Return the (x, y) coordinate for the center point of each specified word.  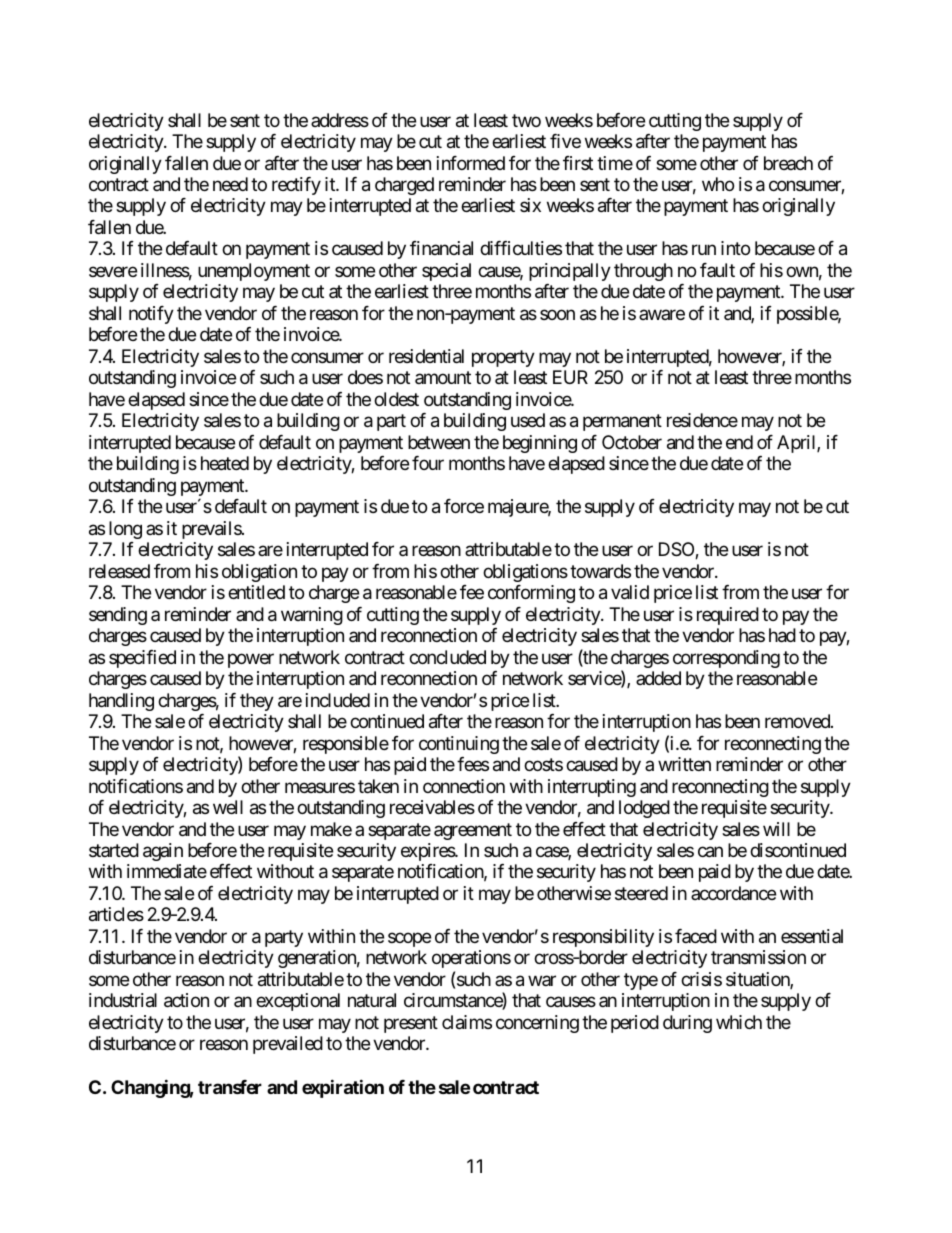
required (728, 616)
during (687, 1024)
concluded (447, 657)
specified (142, 659)
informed (471, 163)
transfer (230, 1087)
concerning (537, 1024)
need (230, 184)
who (718, 184)
